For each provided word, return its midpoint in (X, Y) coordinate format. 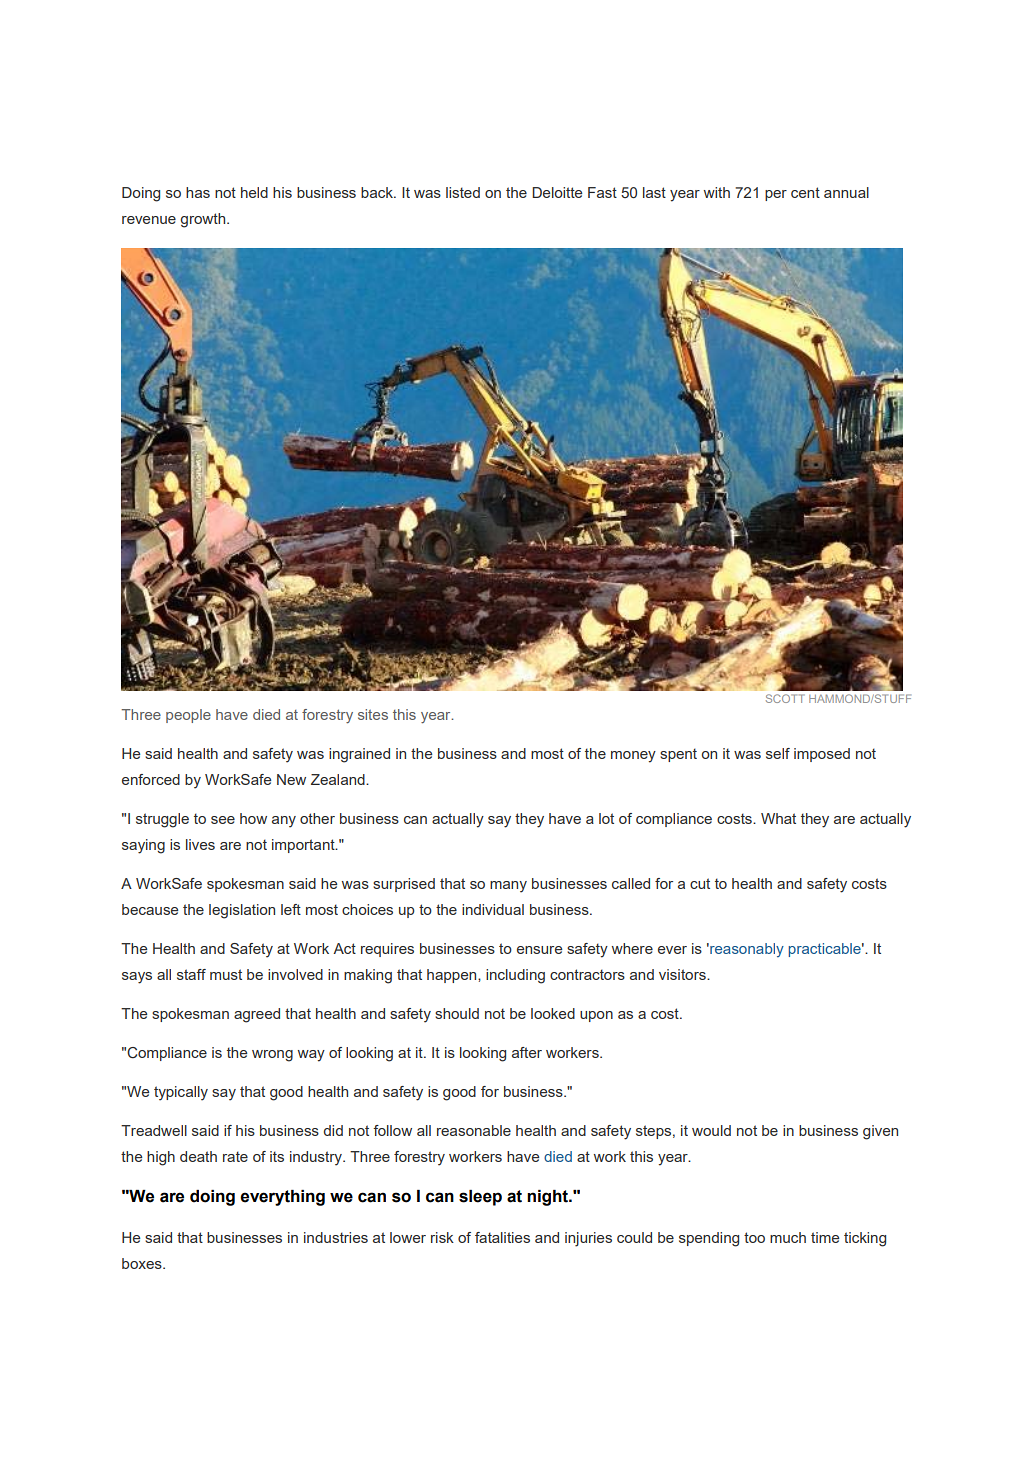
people (188, 716)
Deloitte (557, 192)
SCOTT (785, 698)
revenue (149, 220)
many (508, 887)
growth (204, 220)
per (776, 195)
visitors (683, 974)
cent (805, 192)
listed (463, 192)
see (223, 820)
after (527, 1052)
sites (373, 714)
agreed (257, 1015)
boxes (143, 1263)
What (778, 818)
